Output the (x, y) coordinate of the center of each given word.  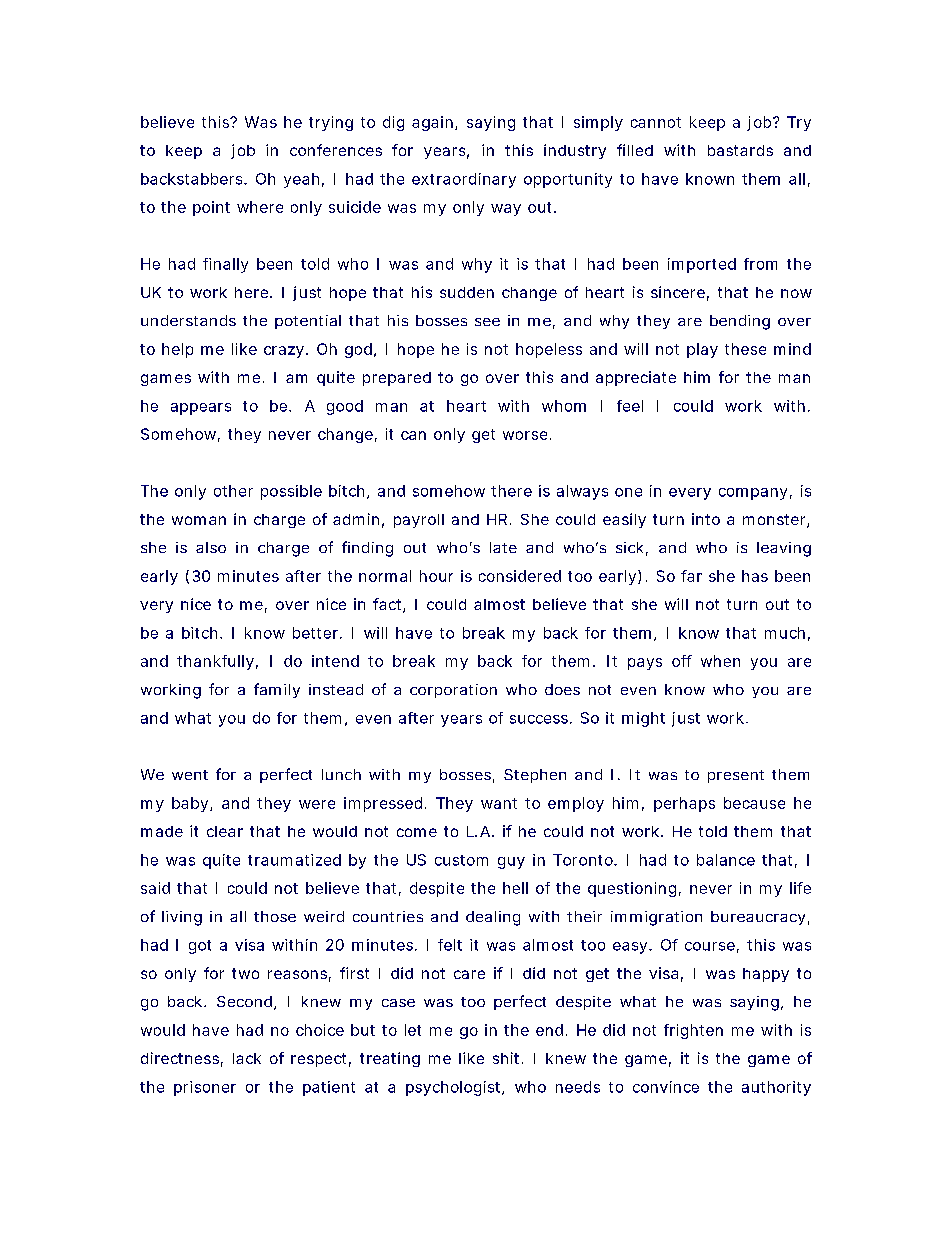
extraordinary (464, 180)
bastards (740, 150)
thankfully (215, 662)
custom (461, 860)
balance (726, 860)
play (702, 350)
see (487, 322)
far (691, 576)
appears (201, 409)
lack (247, 1058)
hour (436, 576)
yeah (301, 180)
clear (225, 831)
